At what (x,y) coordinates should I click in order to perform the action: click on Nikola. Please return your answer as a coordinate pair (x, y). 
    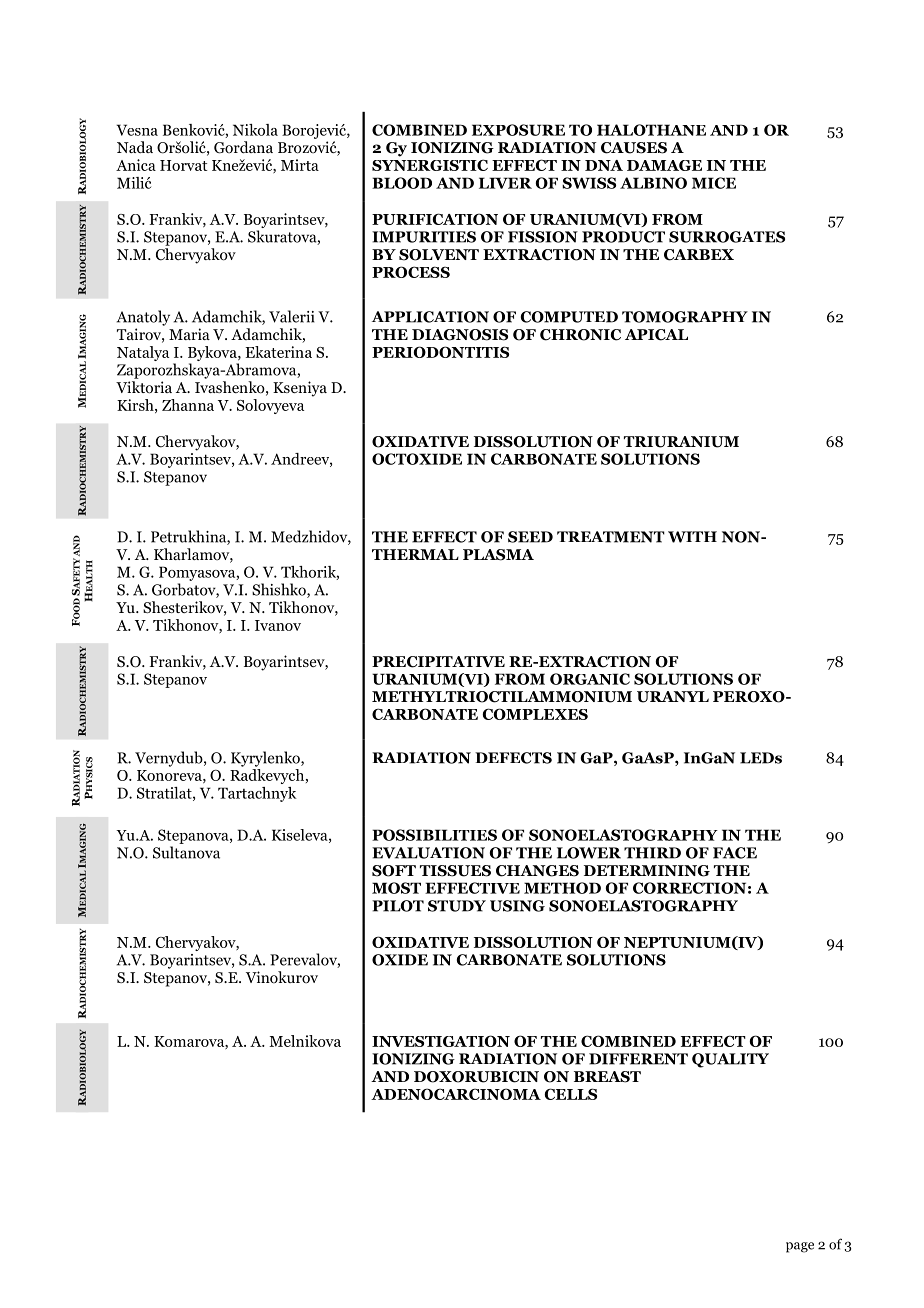
    Looking at the image, I should click on (255, 130).
